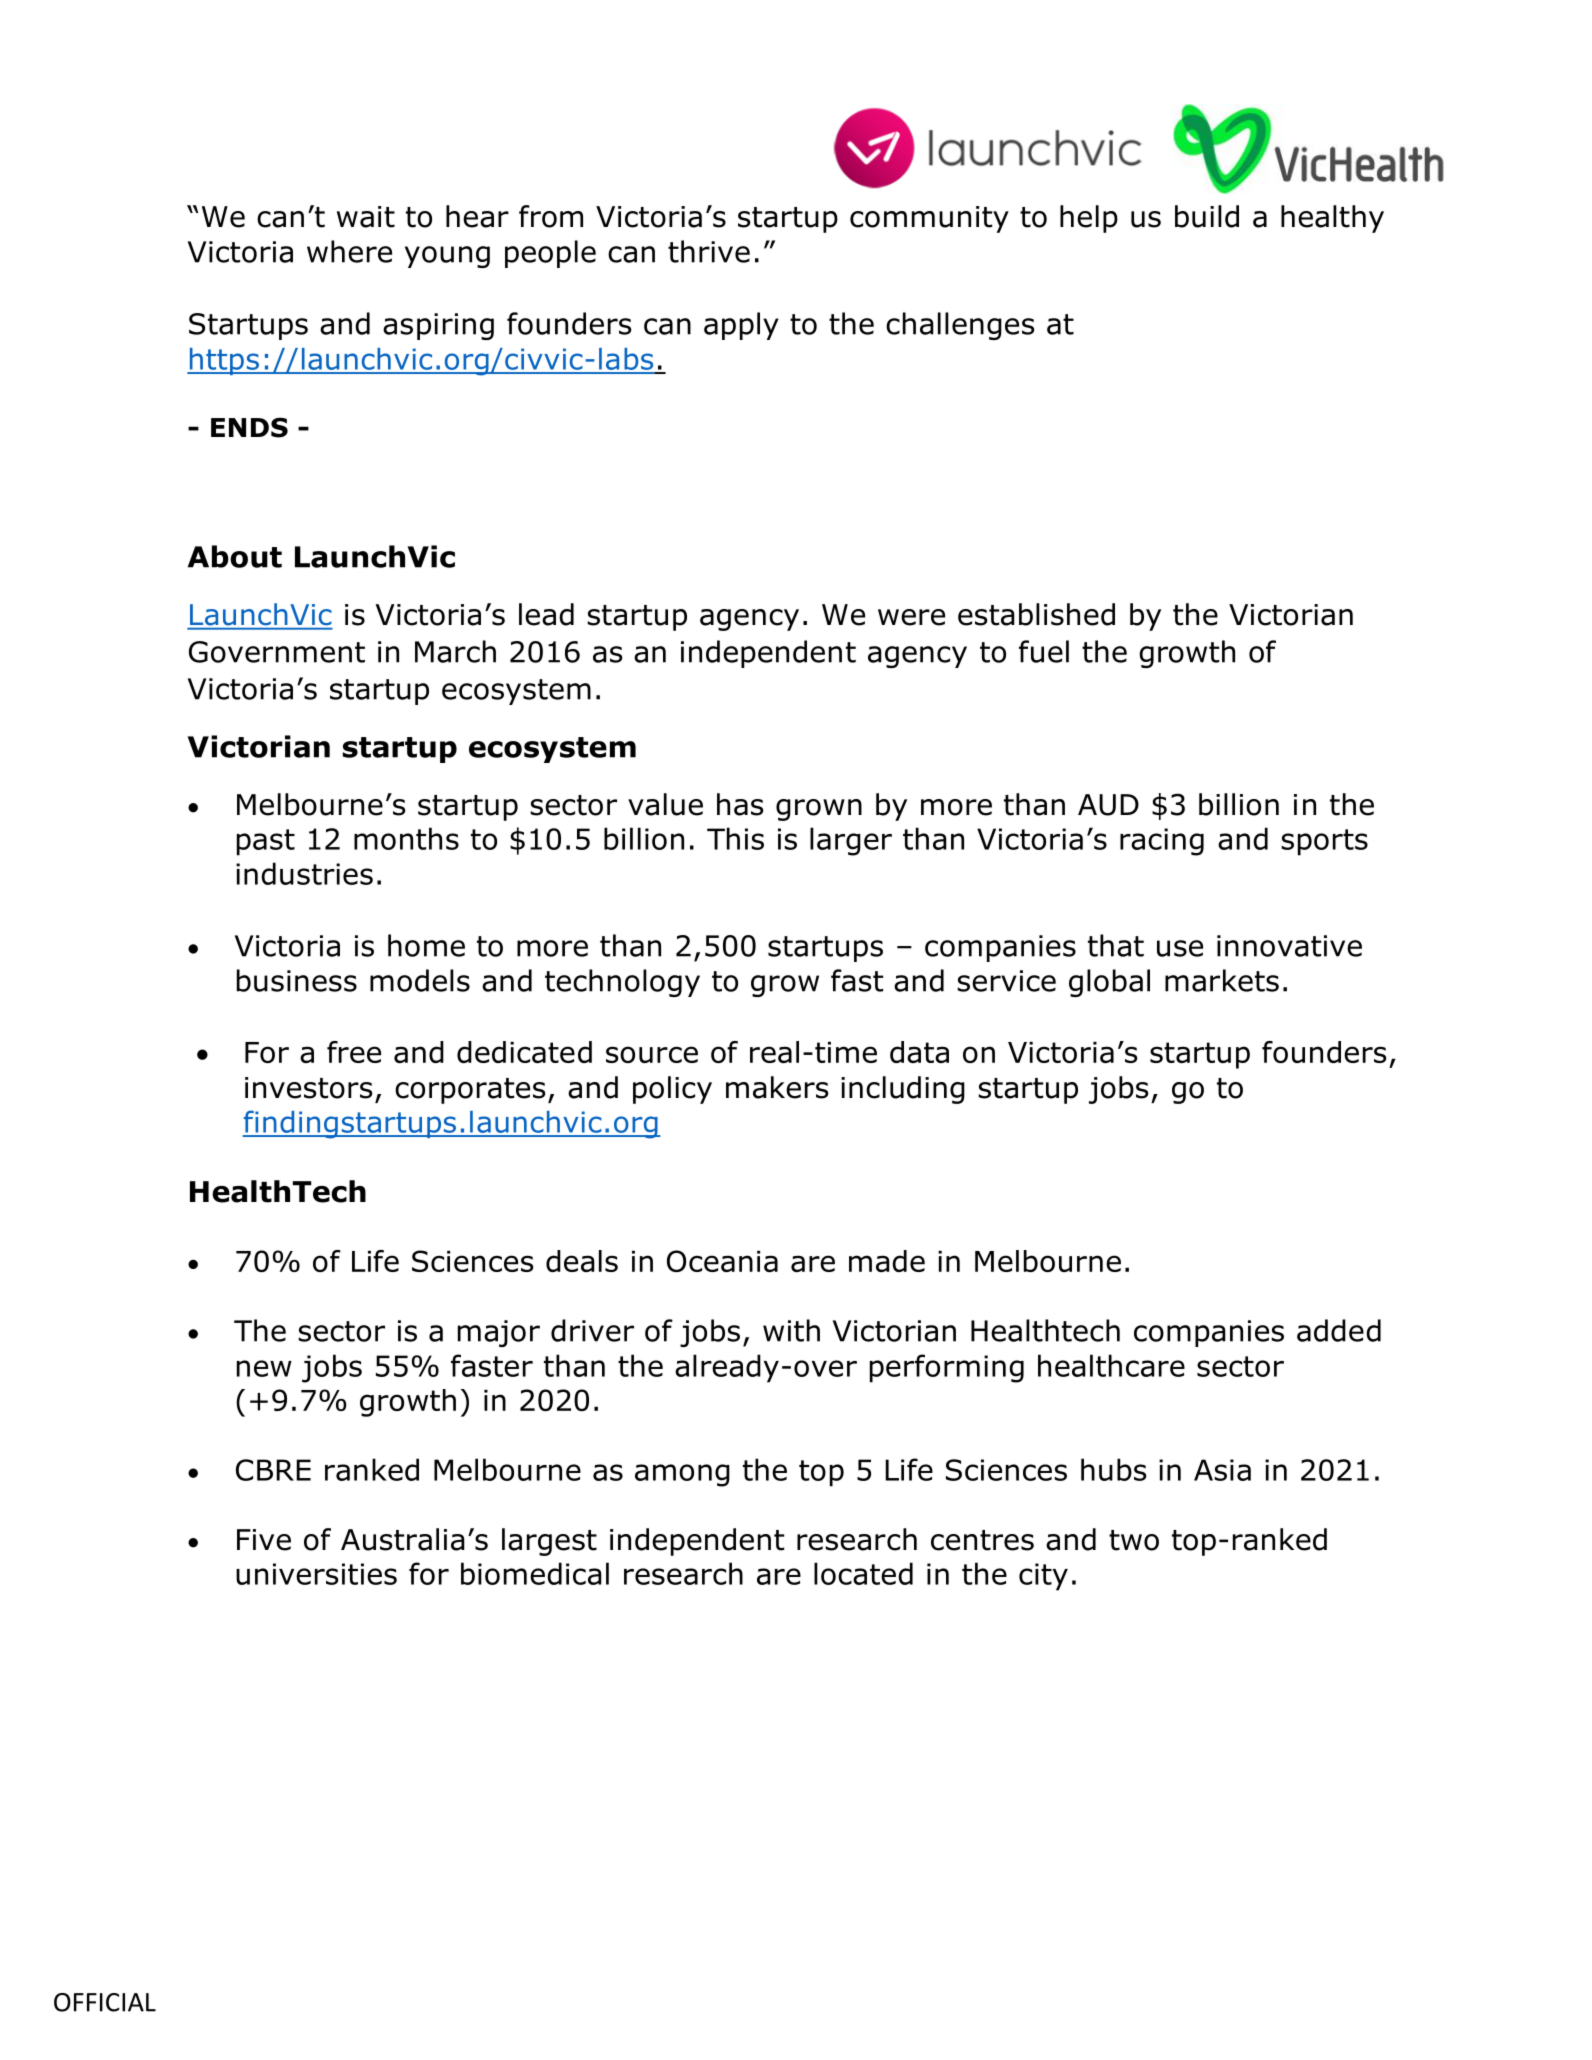 The image size is (1592, 2060). Describe the element at coordinates (349, 251) in the image. I see `where` at that location.
